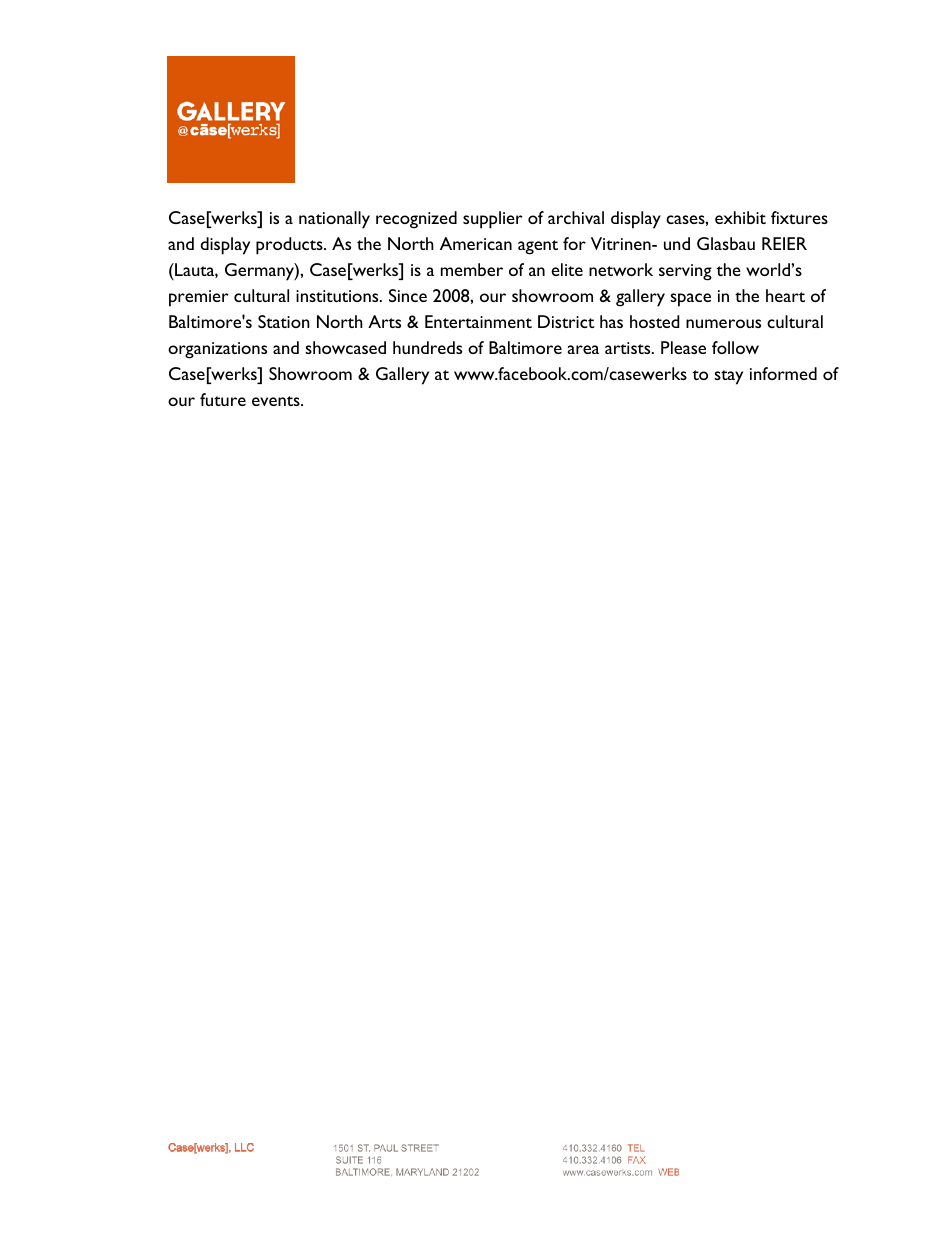 This page has height=1233, width=952. What do you see at coordinates (478, 321) in the page?
I see `Entertainment` at bounding box center [478, 321].
